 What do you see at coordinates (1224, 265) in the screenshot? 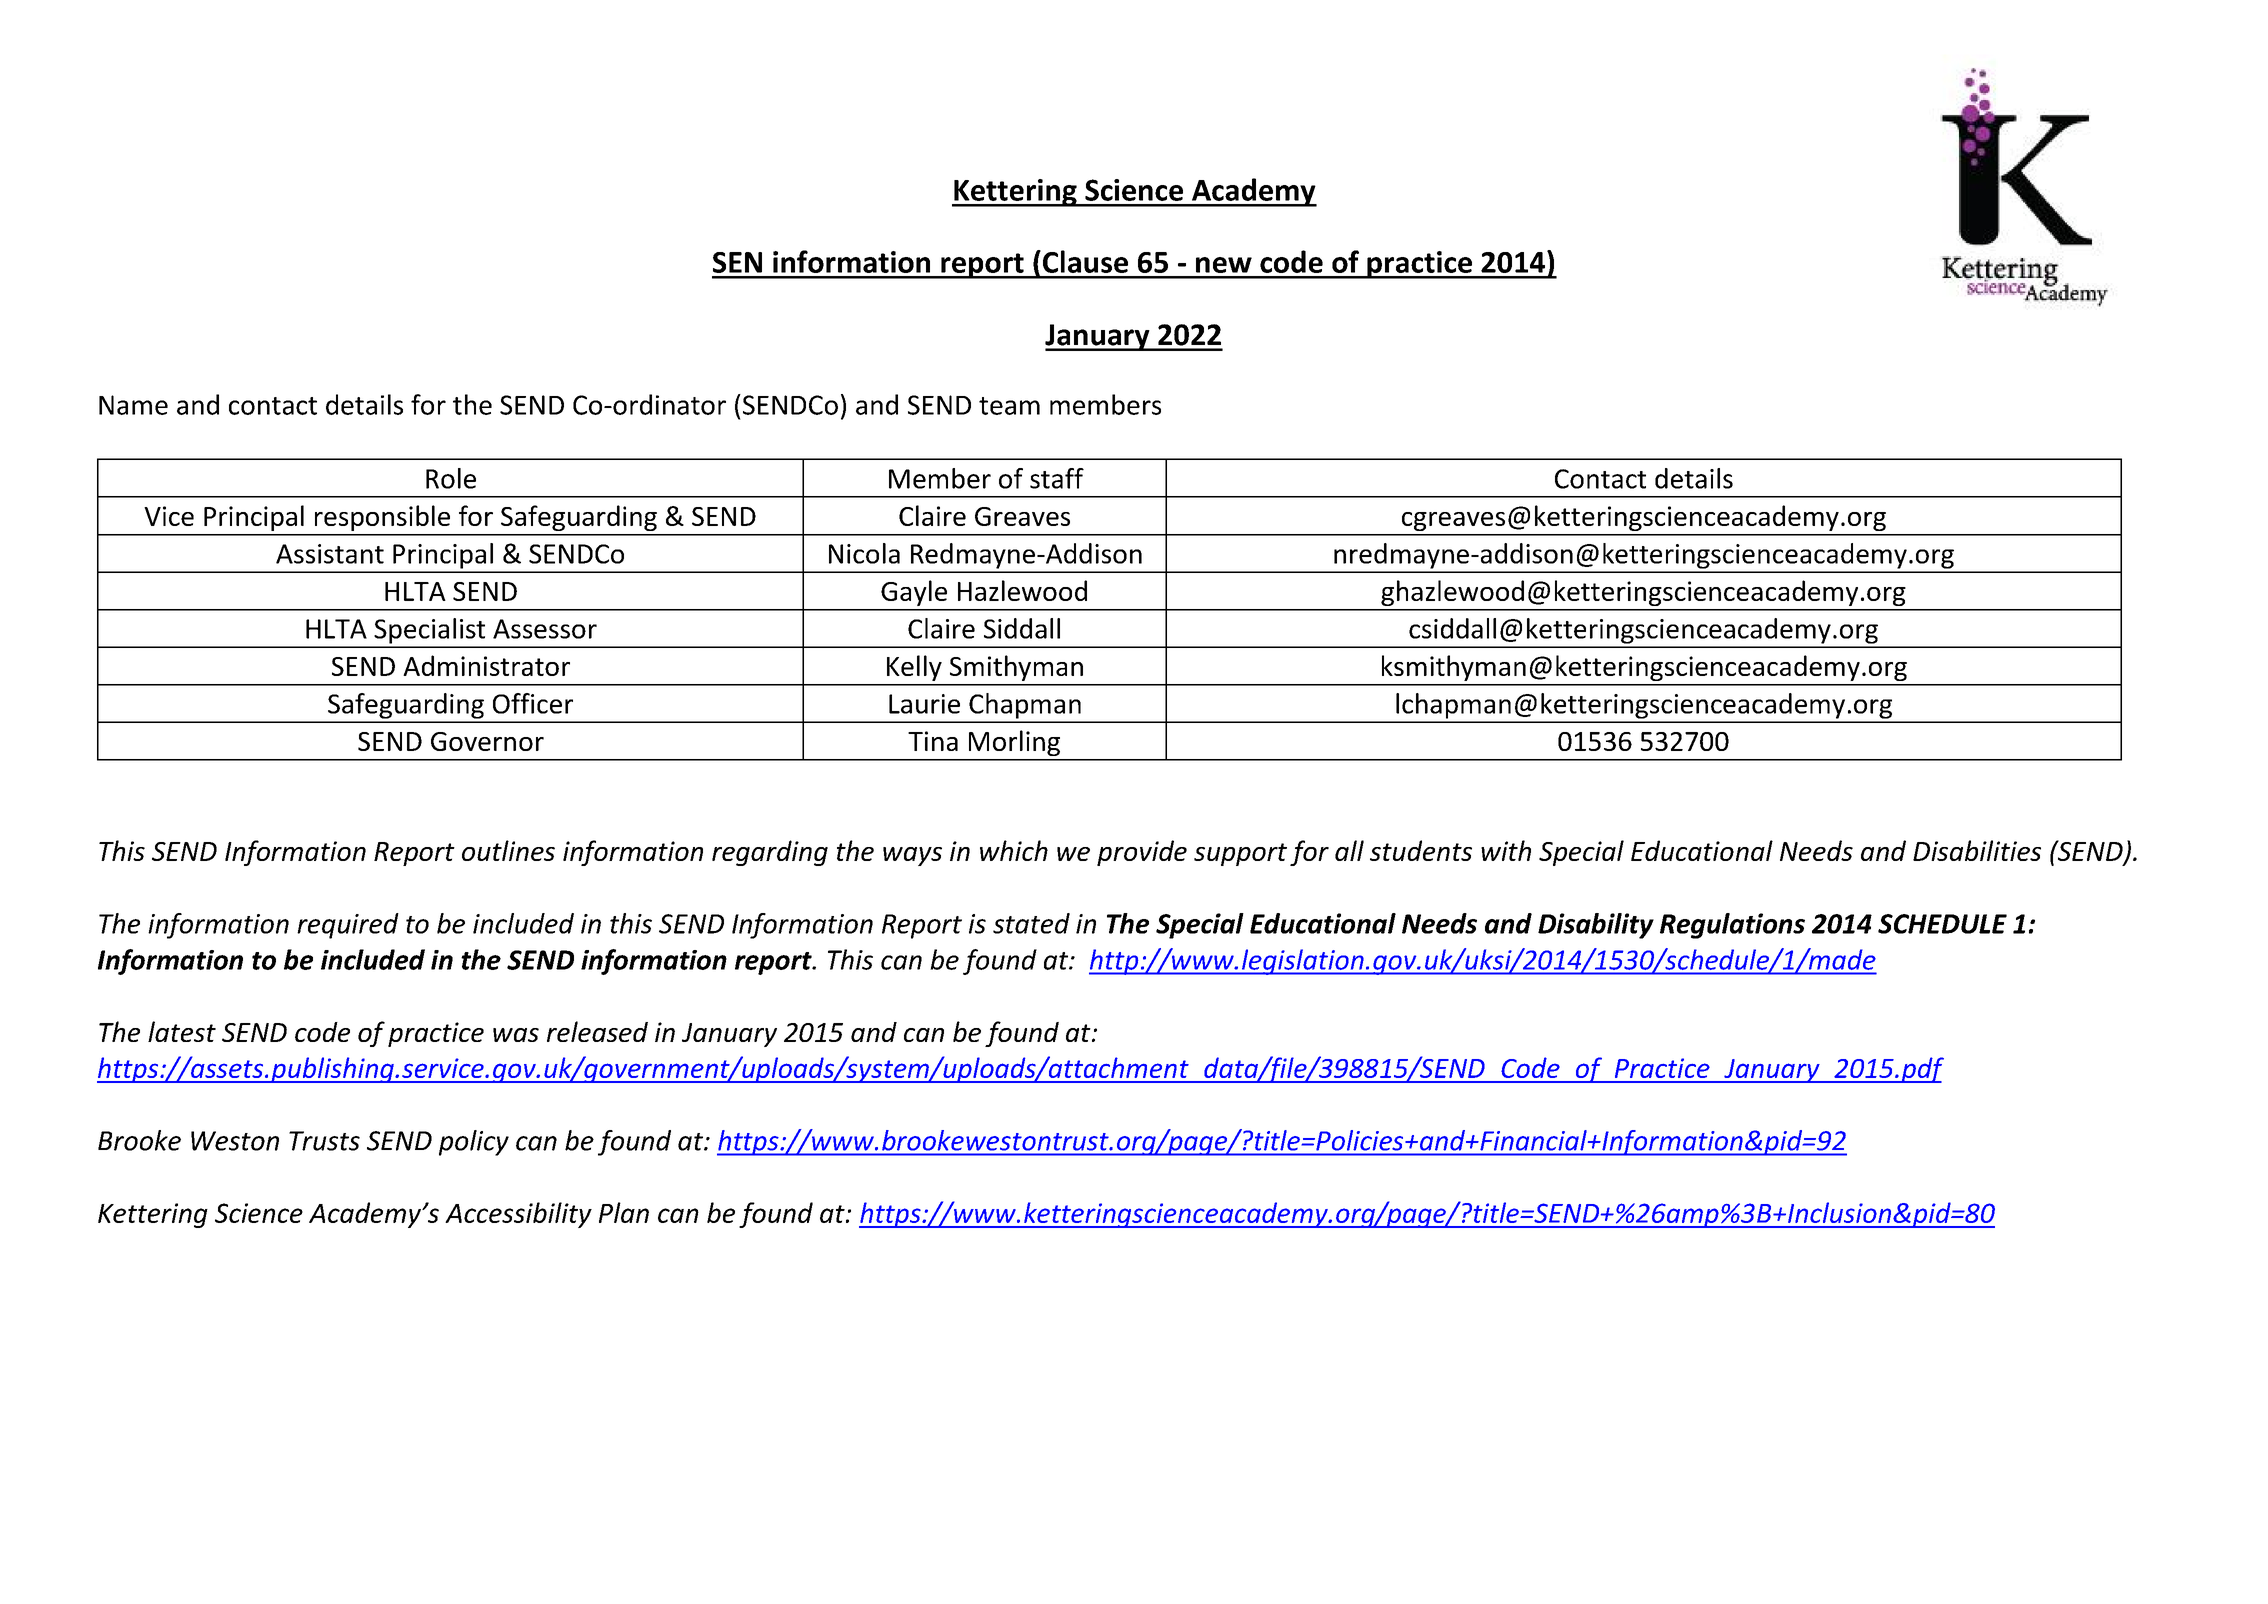
I see `new` at bounding box center [1224, 265].
